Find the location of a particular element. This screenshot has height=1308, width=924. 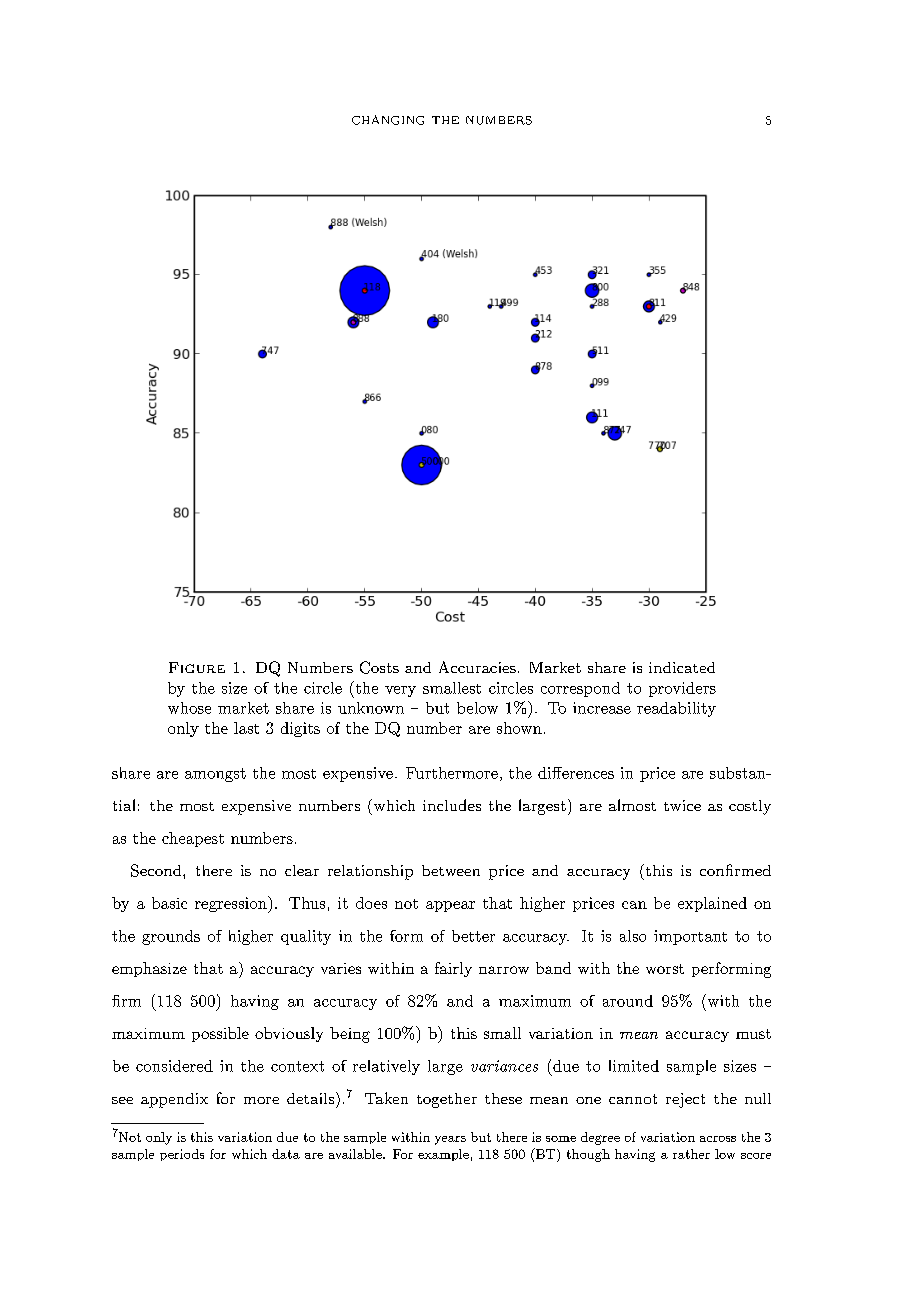

Costs is located at coordinates (379, 667).
